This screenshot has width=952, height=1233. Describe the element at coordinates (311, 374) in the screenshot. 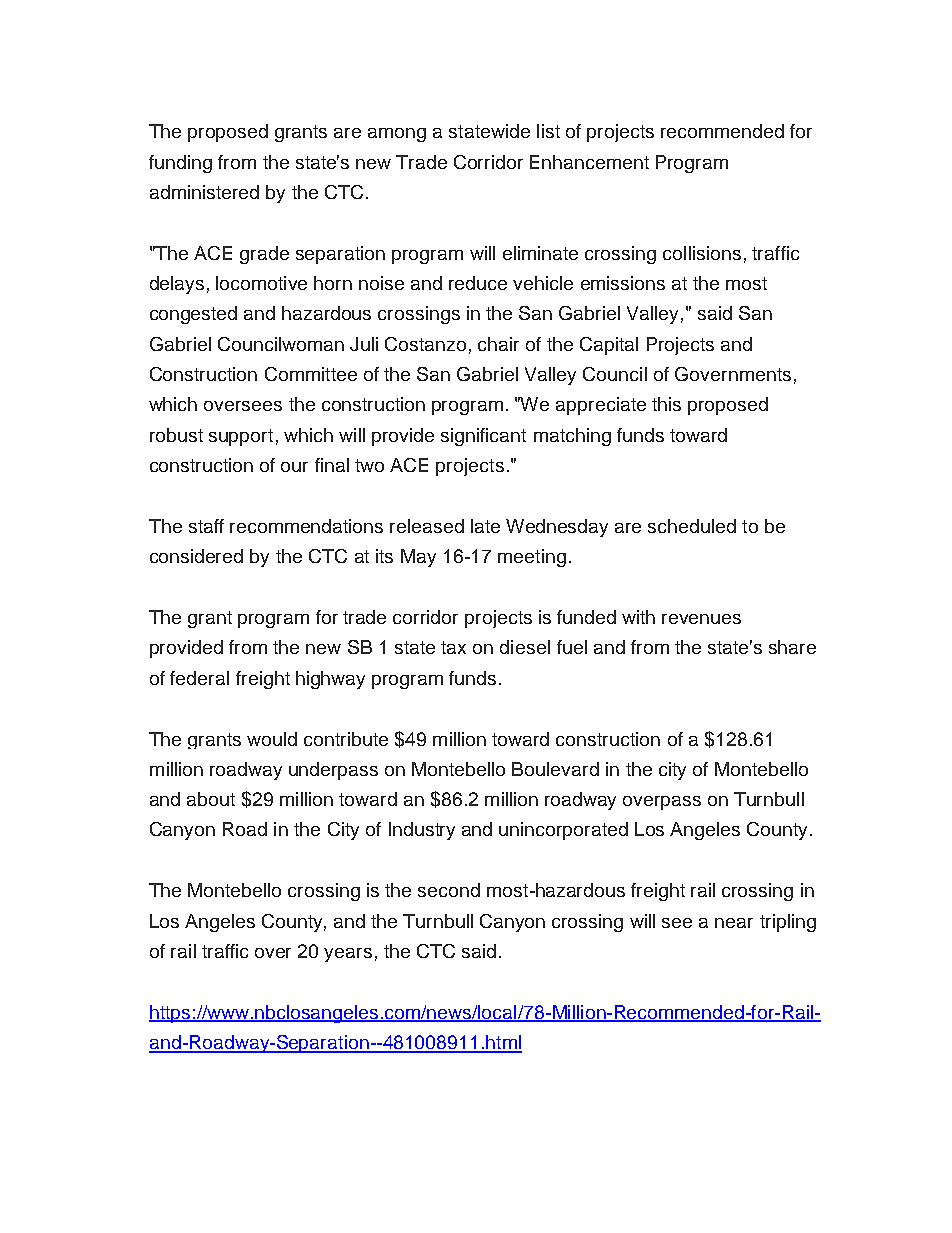

I see `Committee` at that location.
